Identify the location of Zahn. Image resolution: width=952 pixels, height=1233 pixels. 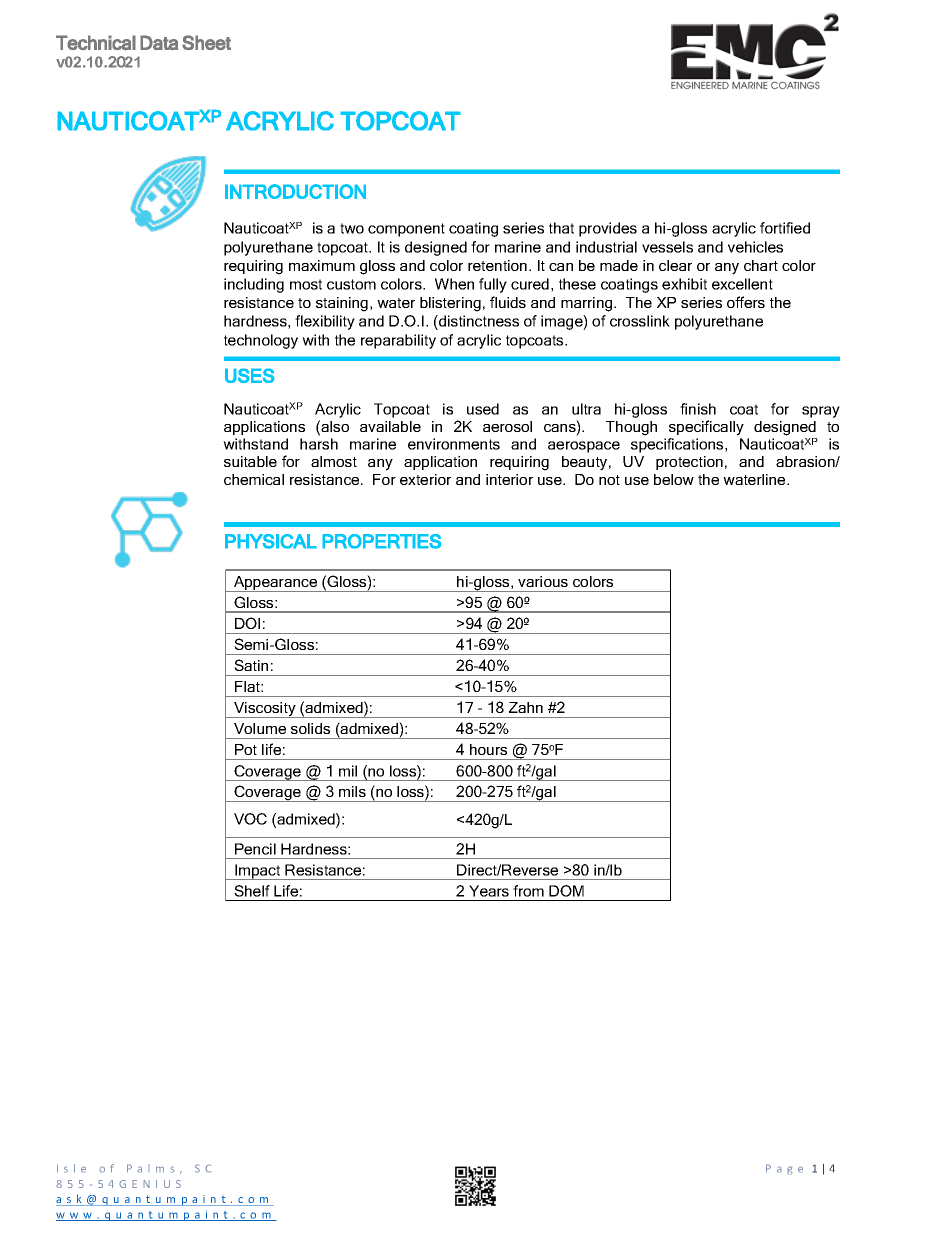
(526, 707).
